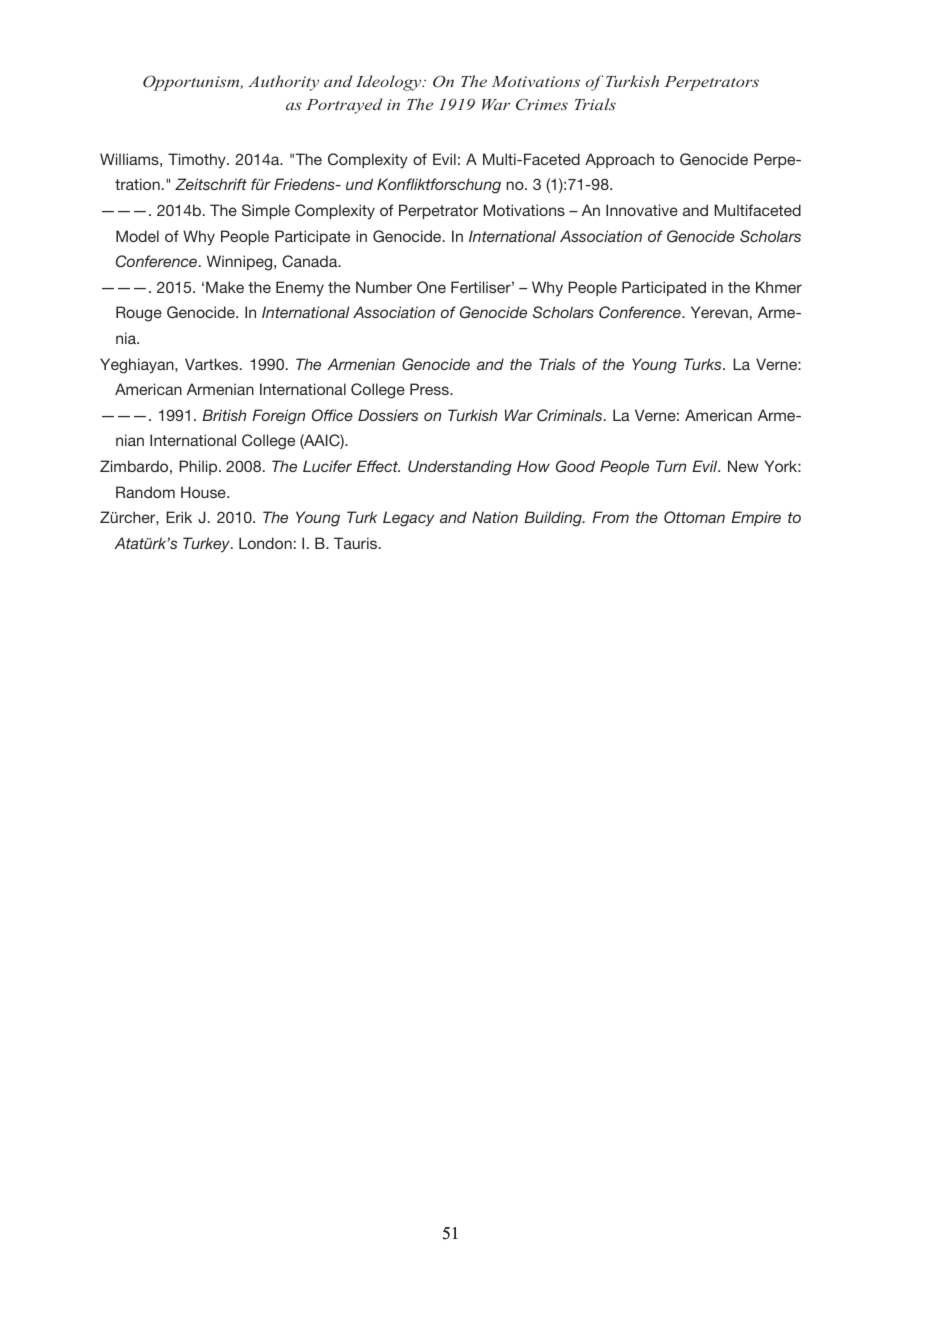 This page has height=1327, width=927. I want to click on Simple, so click(266, 211).
